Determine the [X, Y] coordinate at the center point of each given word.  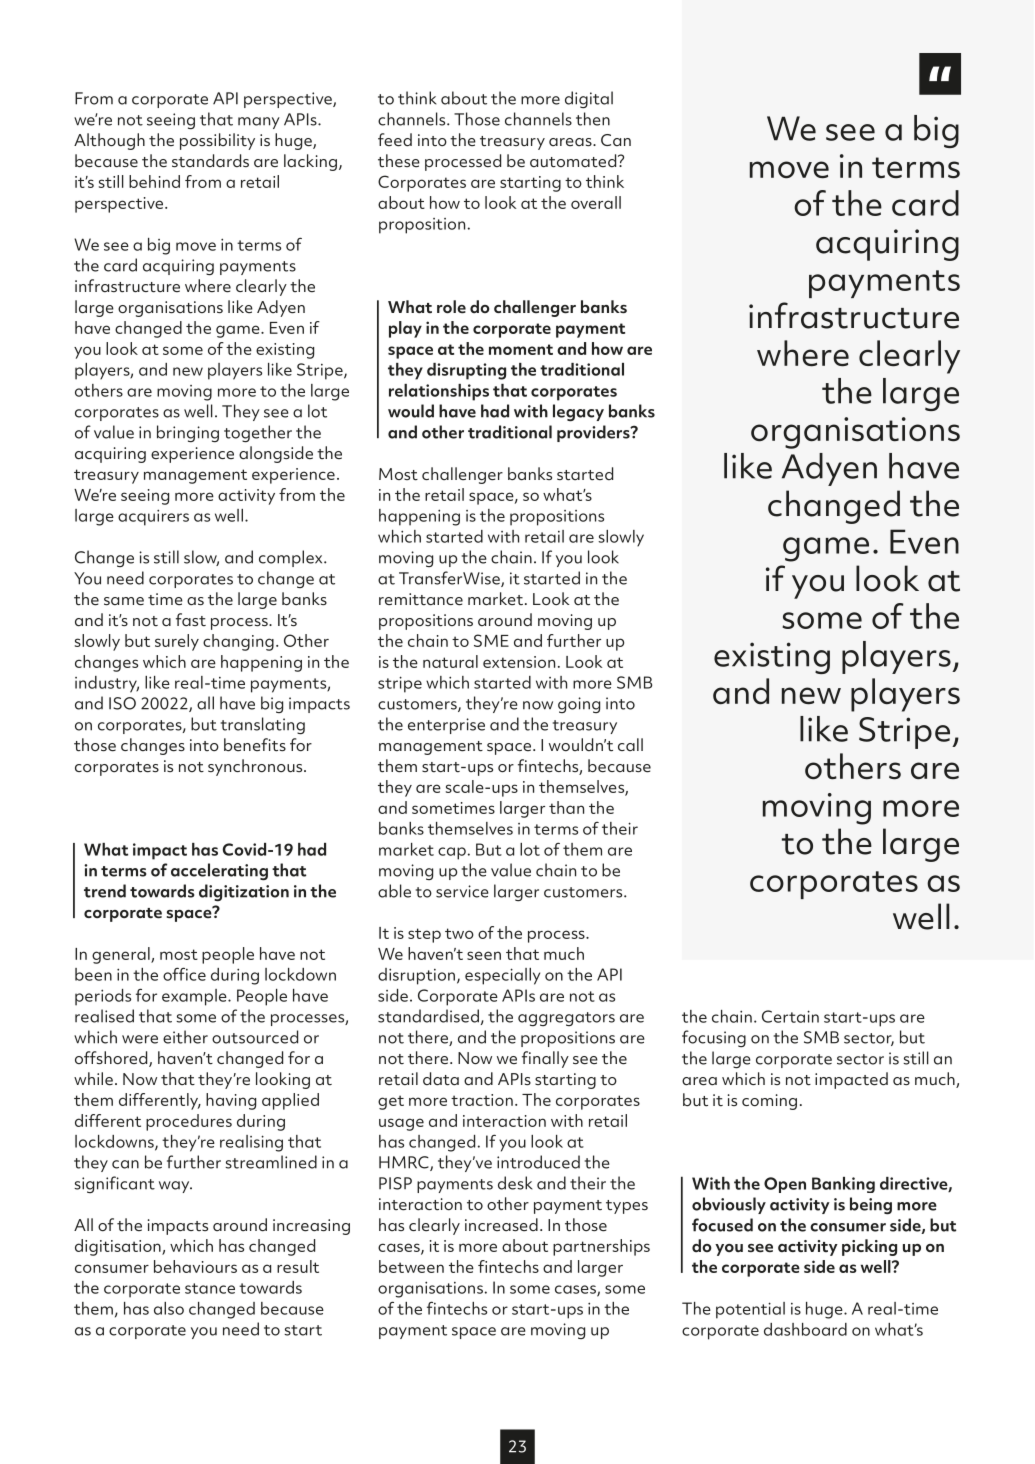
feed [395, 140]
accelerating [219, 872]
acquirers [153, 517]
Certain [790, 1016]
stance [210, 1288]
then [593, 119]
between [411, 1266]
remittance [421, 599]
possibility [217, 141]
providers [594, 433]
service [462, 891]
